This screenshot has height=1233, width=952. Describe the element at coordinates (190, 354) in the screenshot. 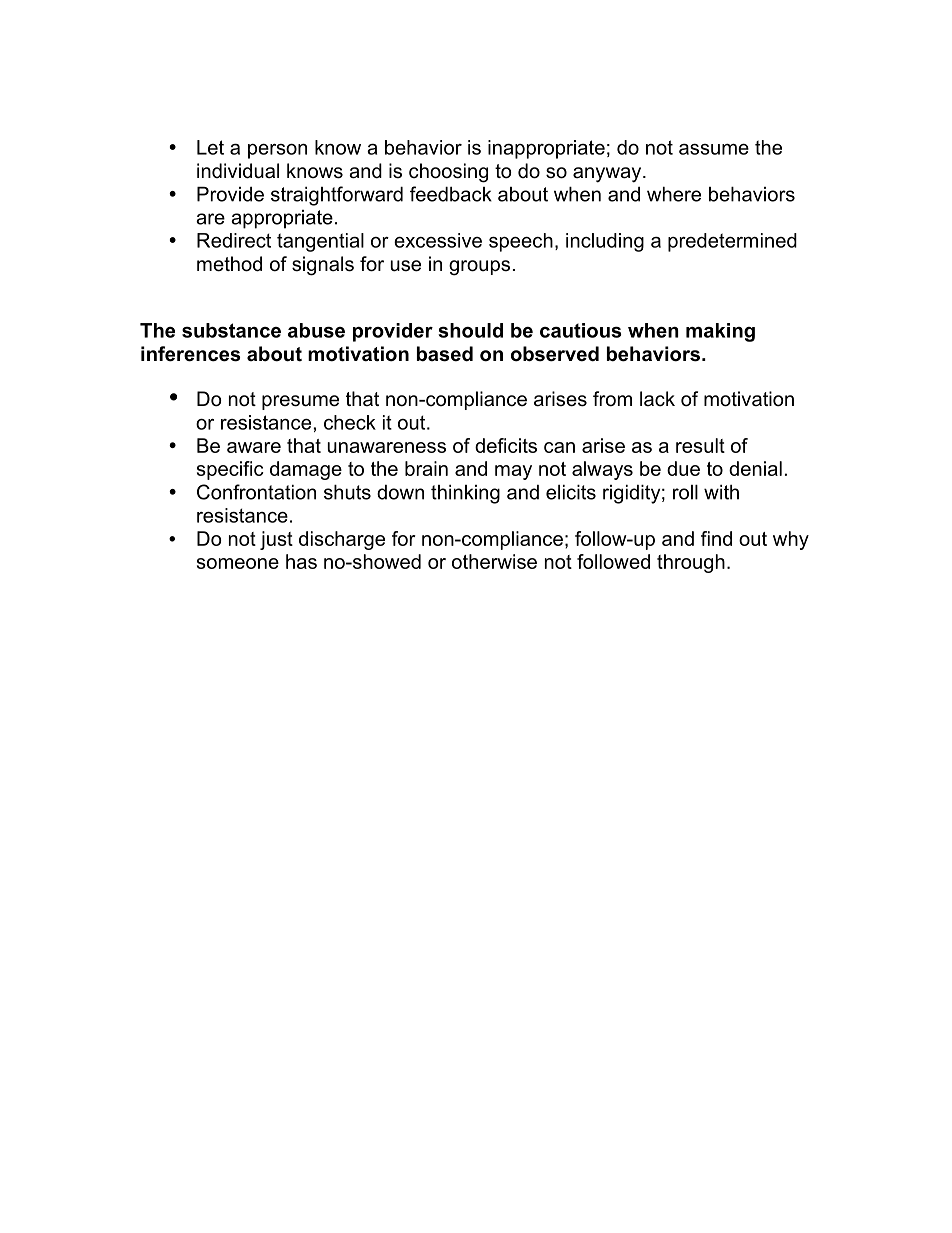

I see `inferences` at that location.
